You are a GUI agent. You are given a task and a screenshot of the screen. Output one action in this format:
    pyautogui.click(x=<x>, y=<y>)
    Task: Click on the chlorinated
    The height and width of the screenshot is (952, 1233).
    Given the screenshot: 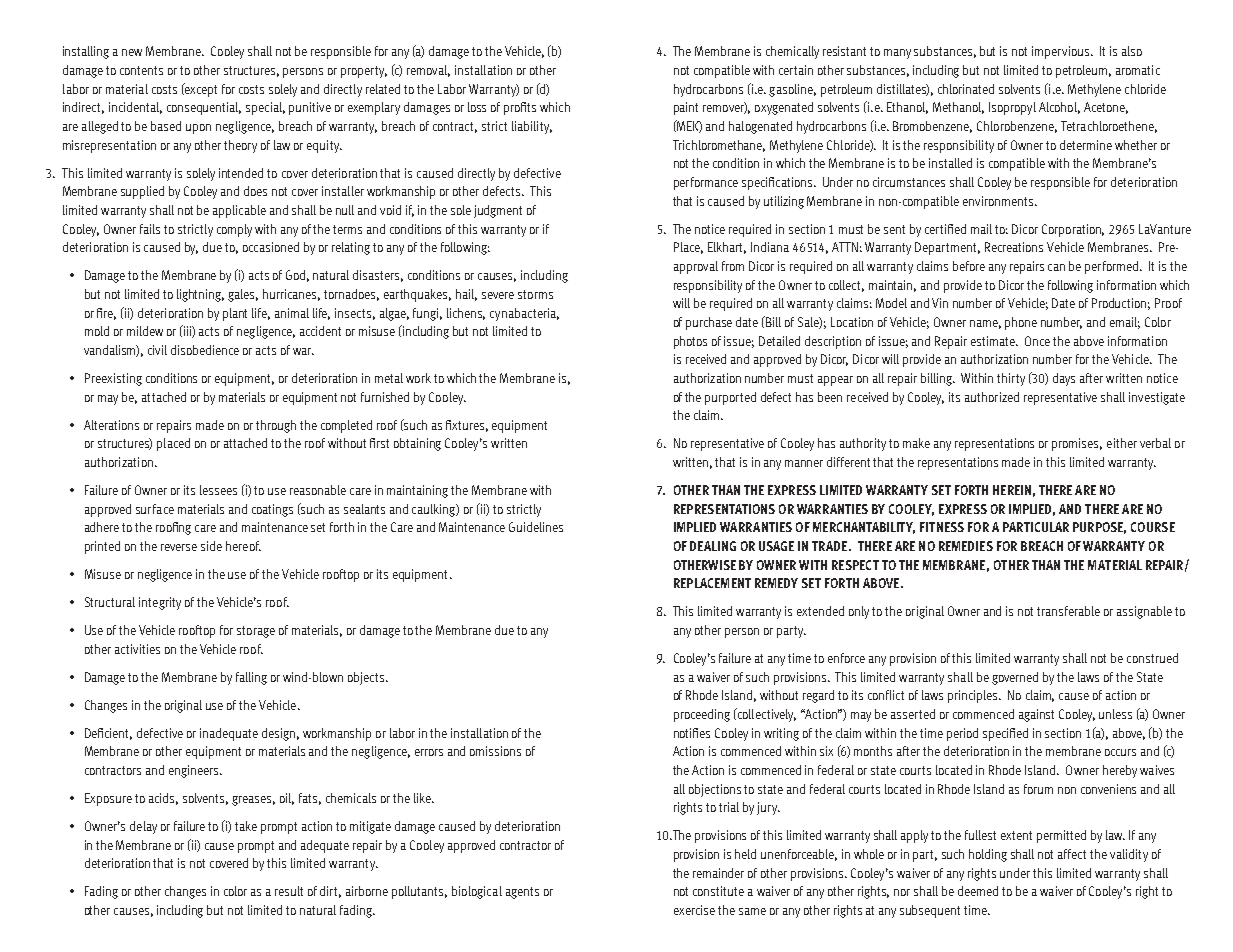 What is the action you would take?
    pyautogui.click(x=966, y=89)
